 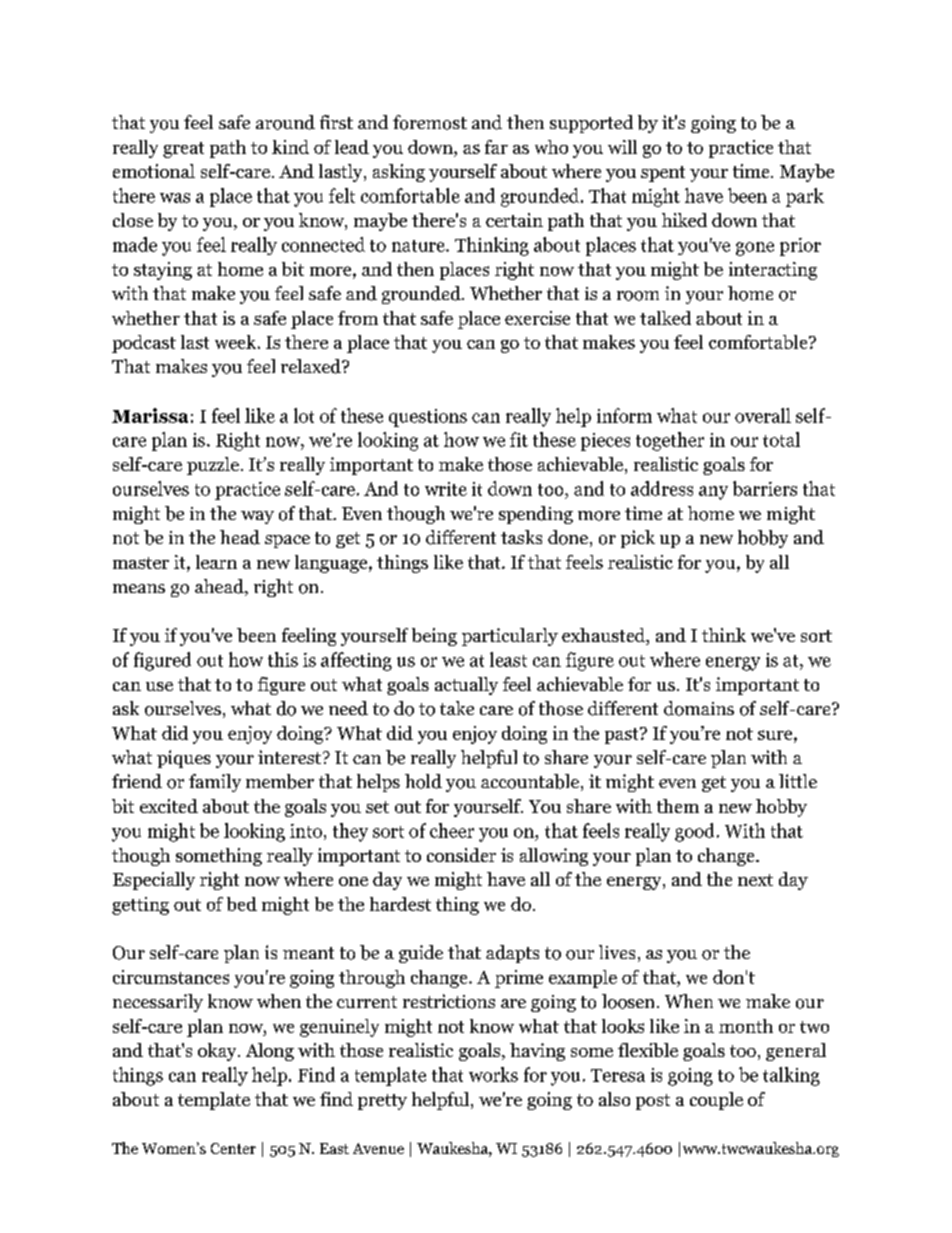 What do you see at coordinates (493, 1074) in the screenshot?
I see `works` at bounding box center [493, 1074].
